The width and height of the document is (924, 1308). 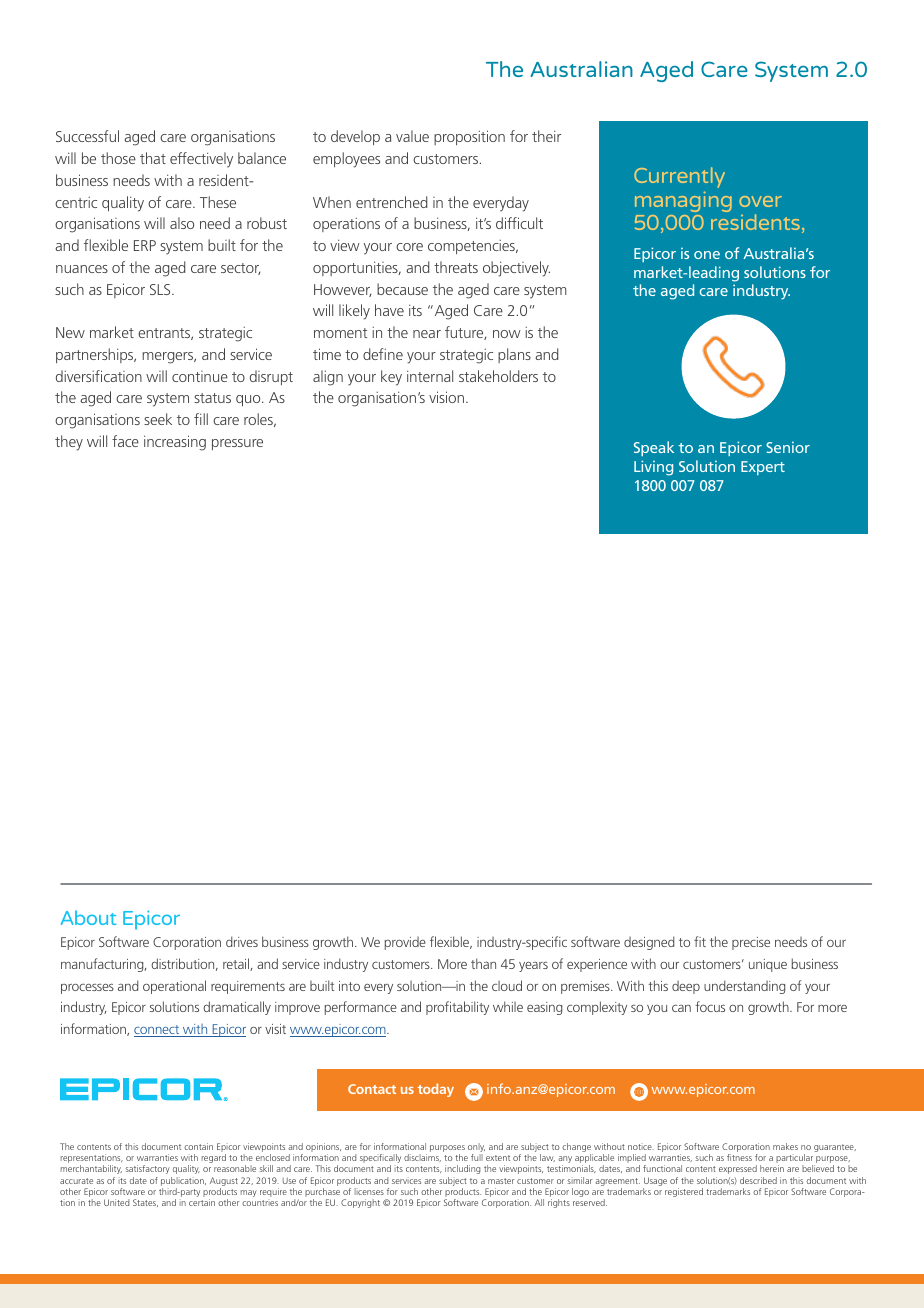 What do you see at coordinates (763, 468) in the document?
I see `Expert` at bounding box center [763, 468].
